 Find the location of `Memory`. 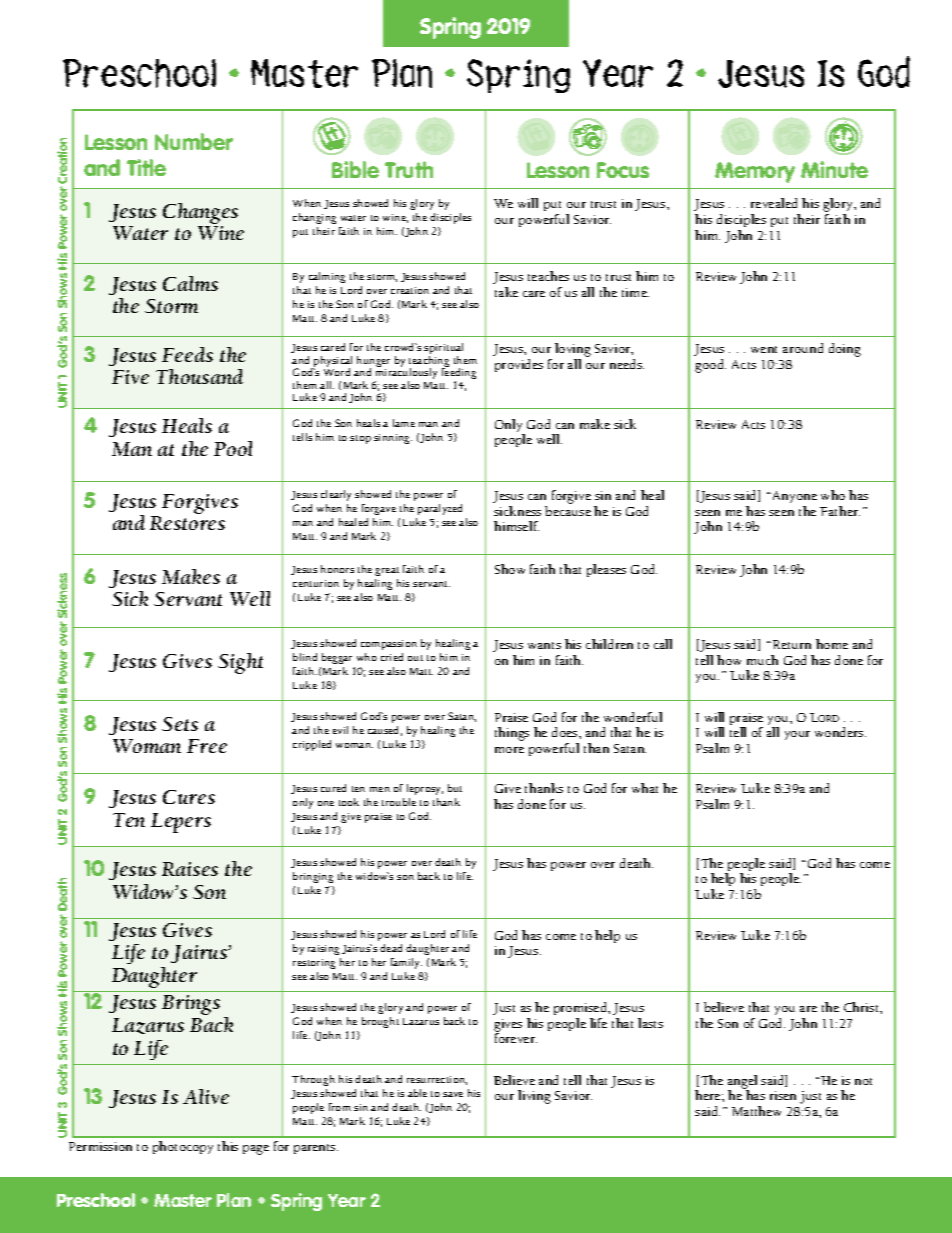

Memory is located at coordinates (755, 172).
